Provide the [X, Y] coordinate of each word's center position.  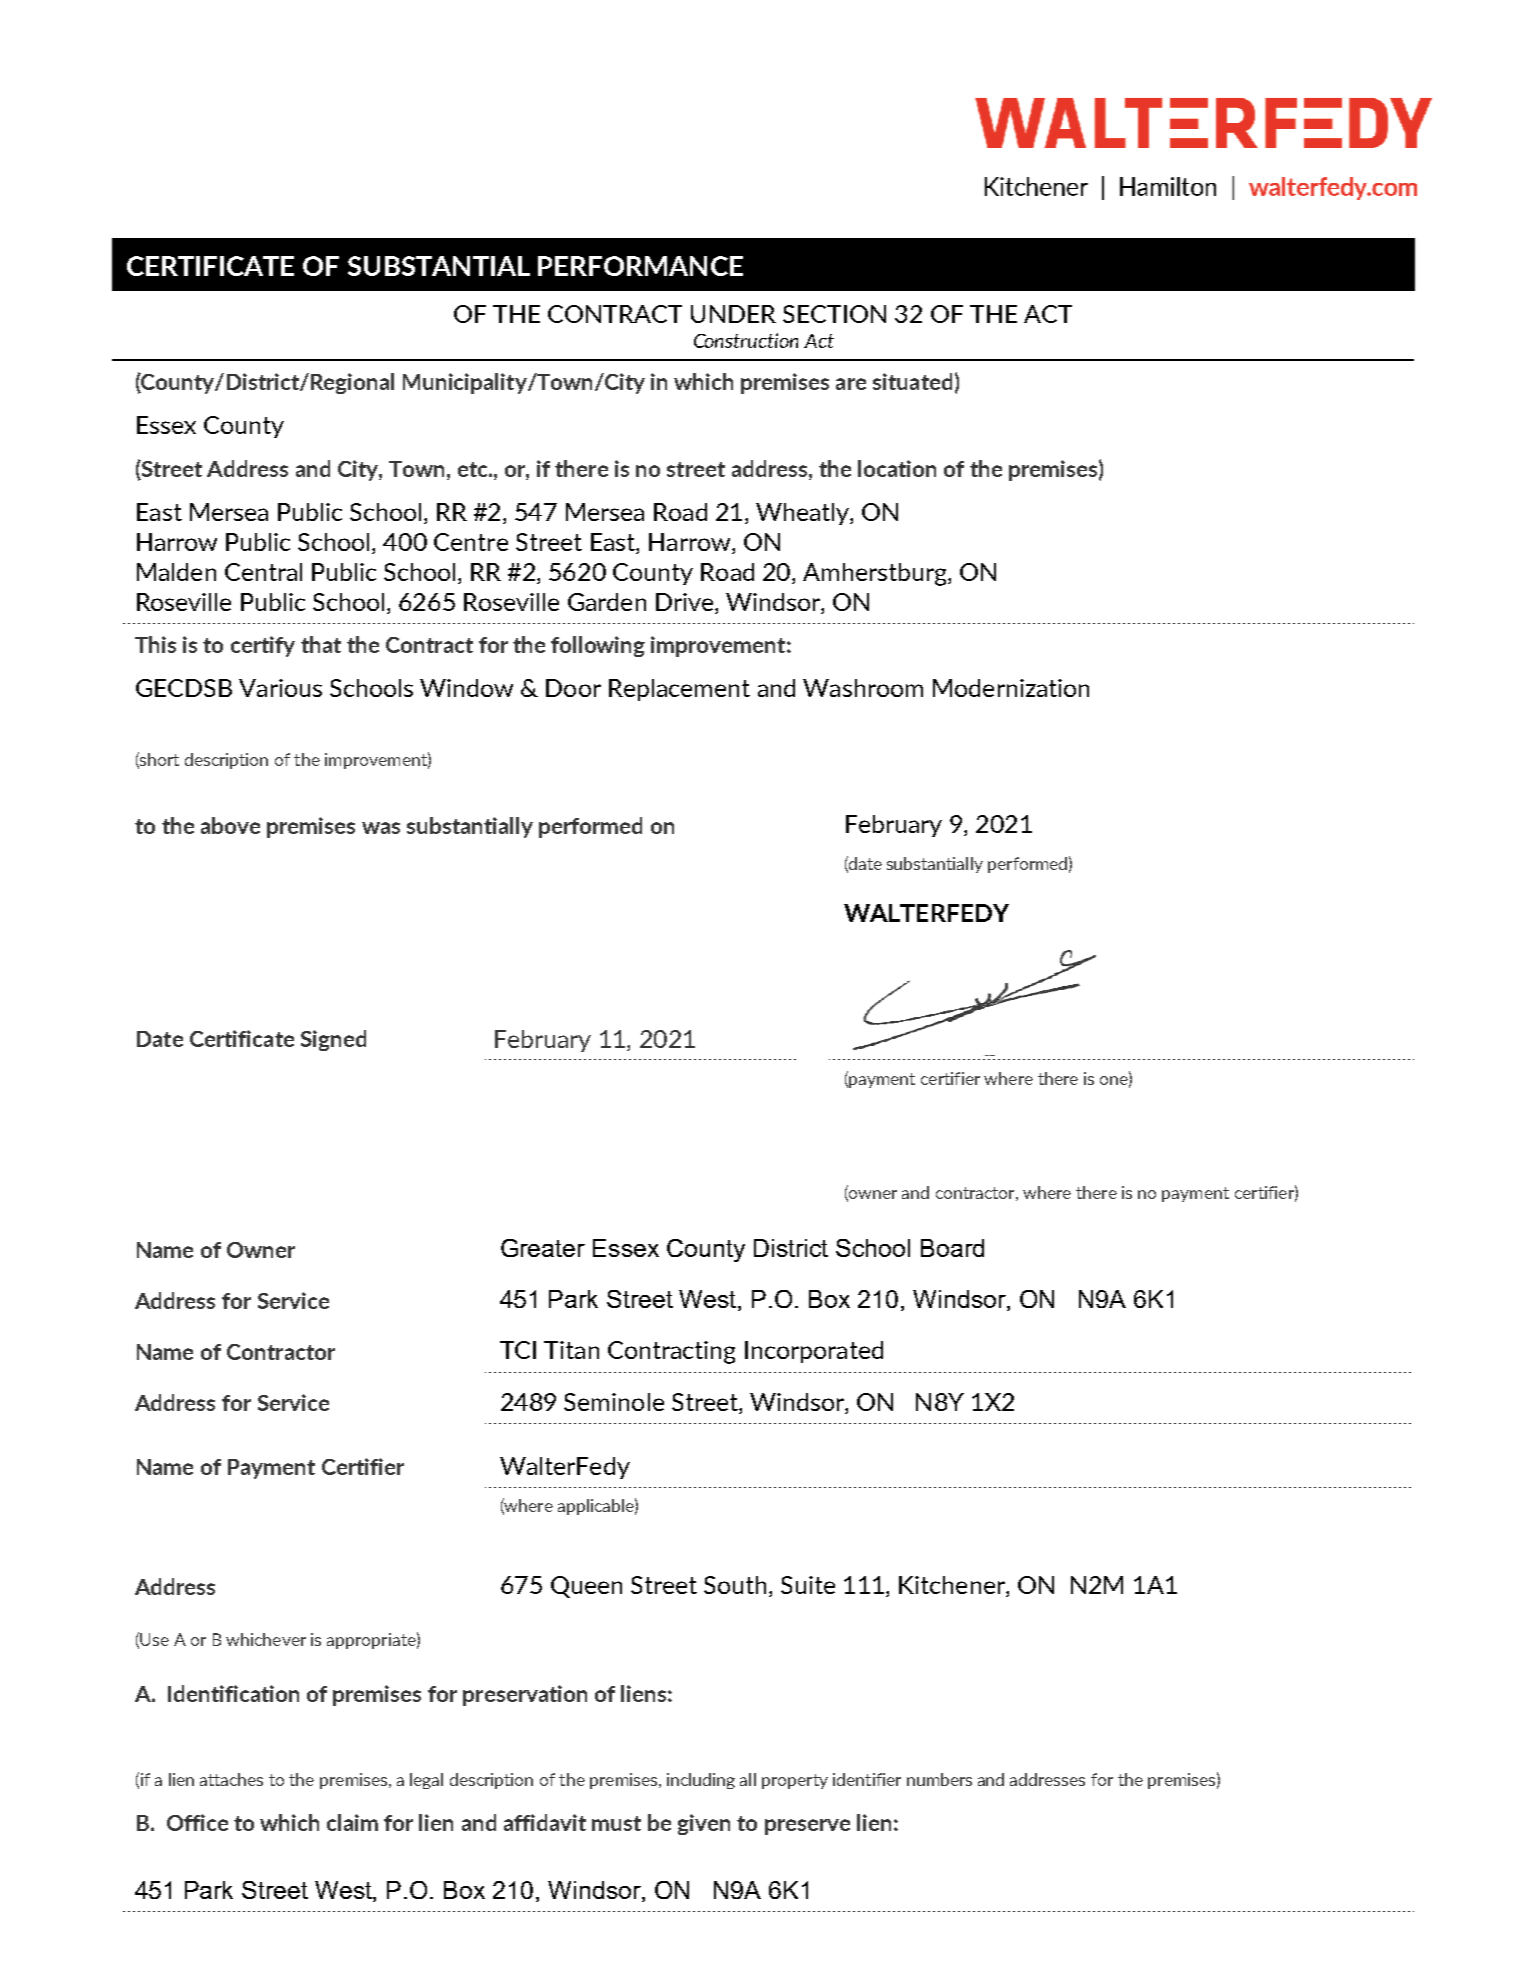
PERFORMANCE [640, 266]
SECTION [834, 314]
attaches [231, 1779]
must [616, 1823]
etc [474, 469]
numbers [939, 1779]
